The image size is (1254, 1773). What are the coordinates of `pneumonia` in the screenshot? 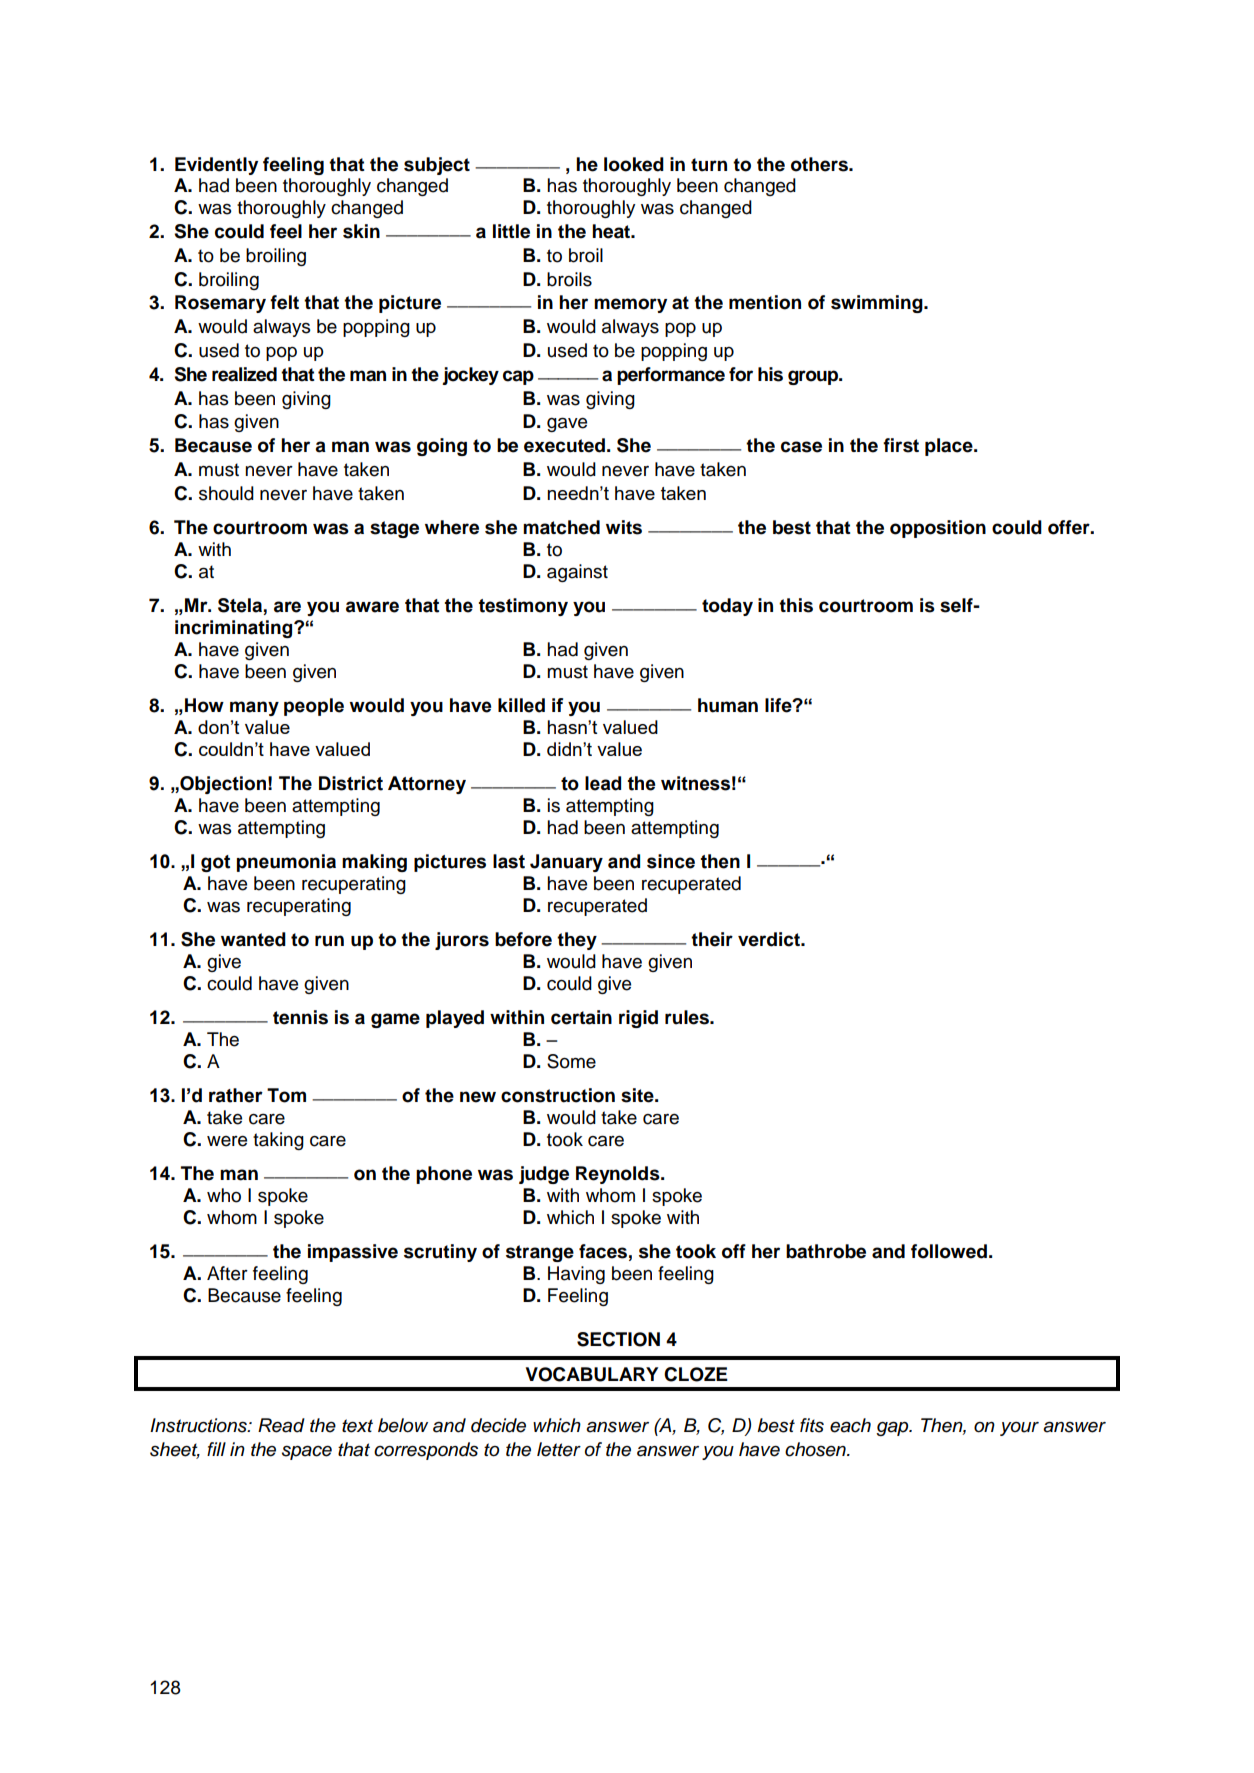 It's located at (286, 863).
